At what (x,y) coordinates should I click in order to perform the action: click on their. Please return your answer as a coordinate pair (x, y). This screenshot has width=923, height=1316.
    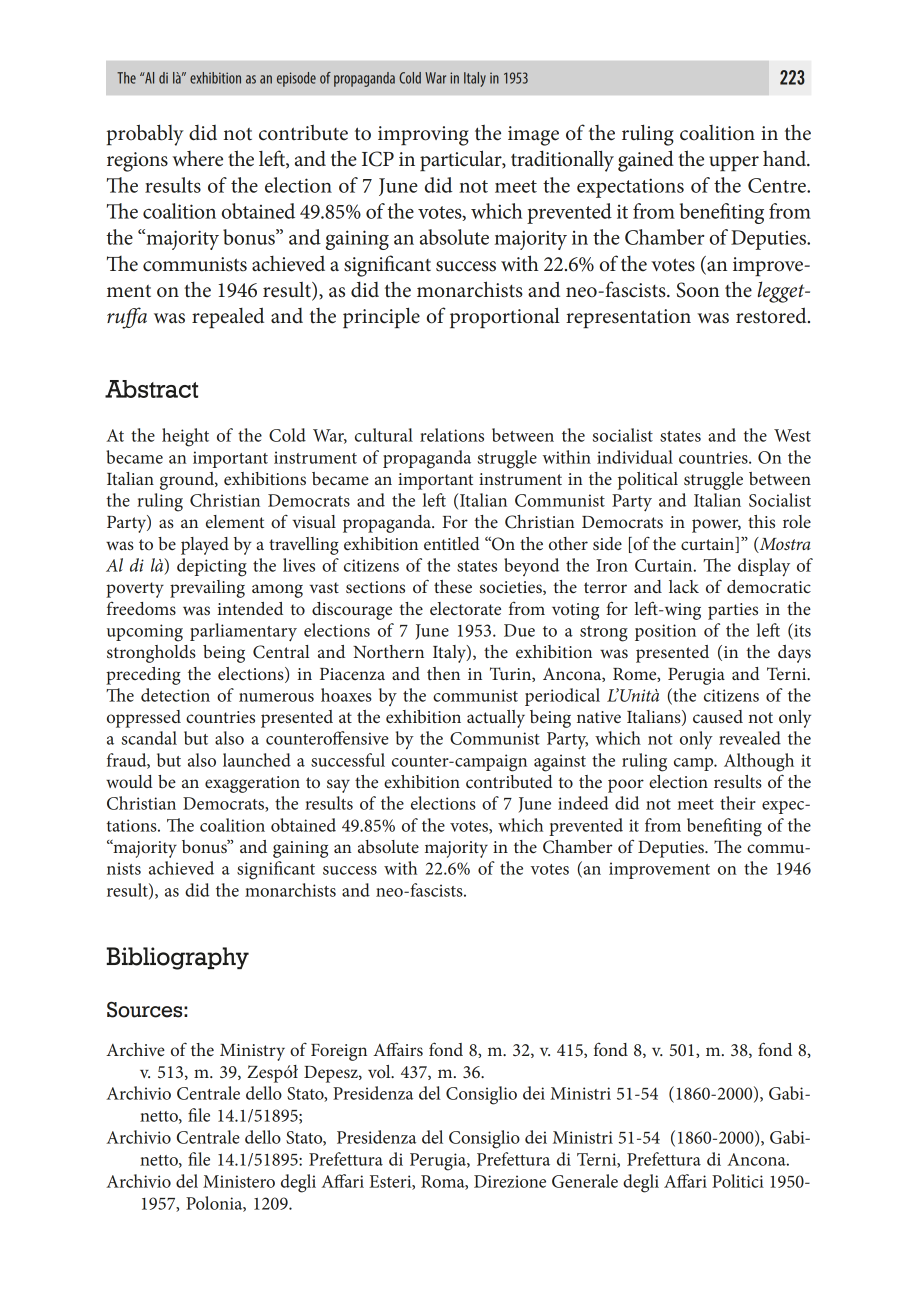
    Looking at the image, I should click on (738, 803).
